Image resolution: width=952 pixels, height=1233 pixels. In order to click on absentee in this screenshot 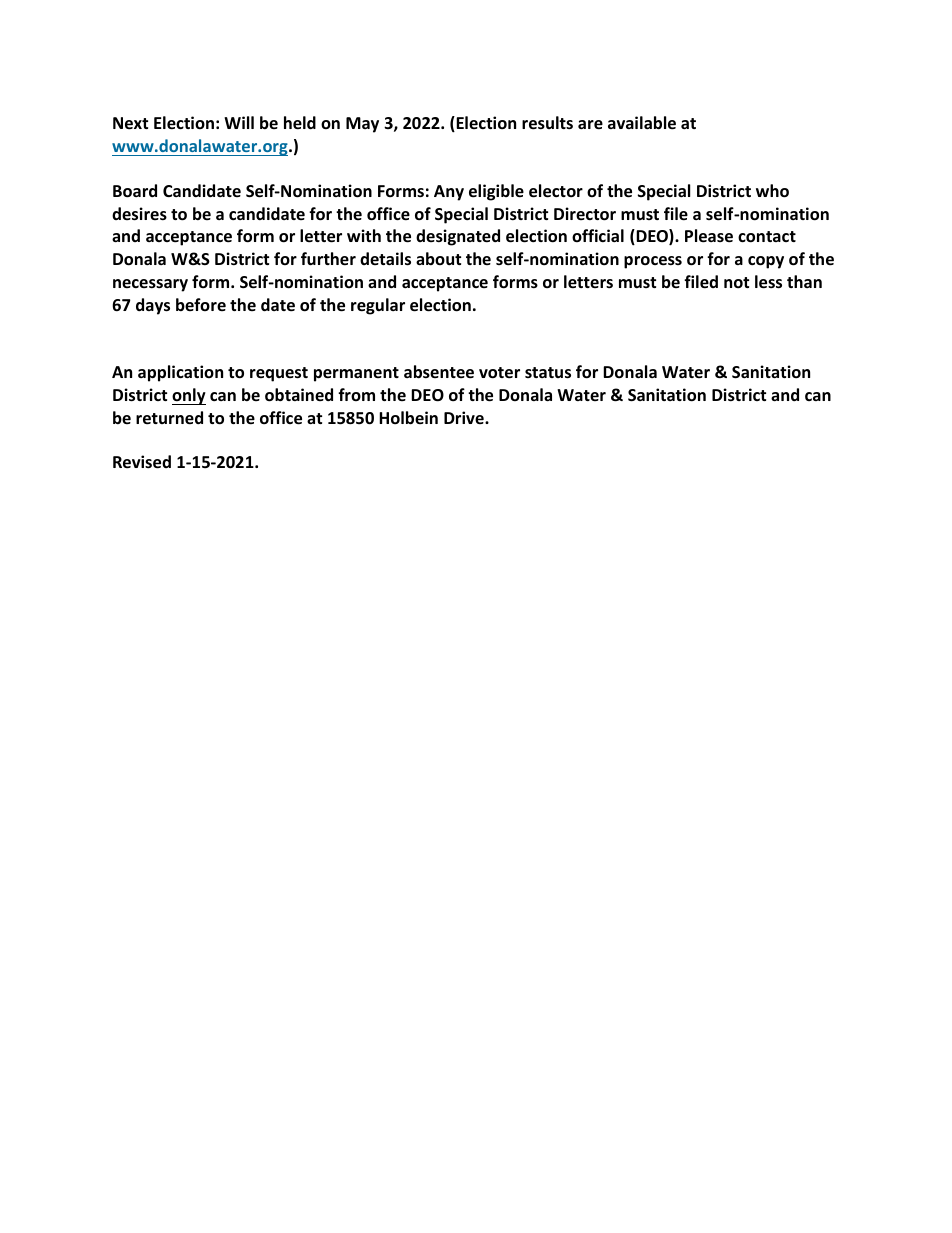, I will do `click(439, 372)`.
